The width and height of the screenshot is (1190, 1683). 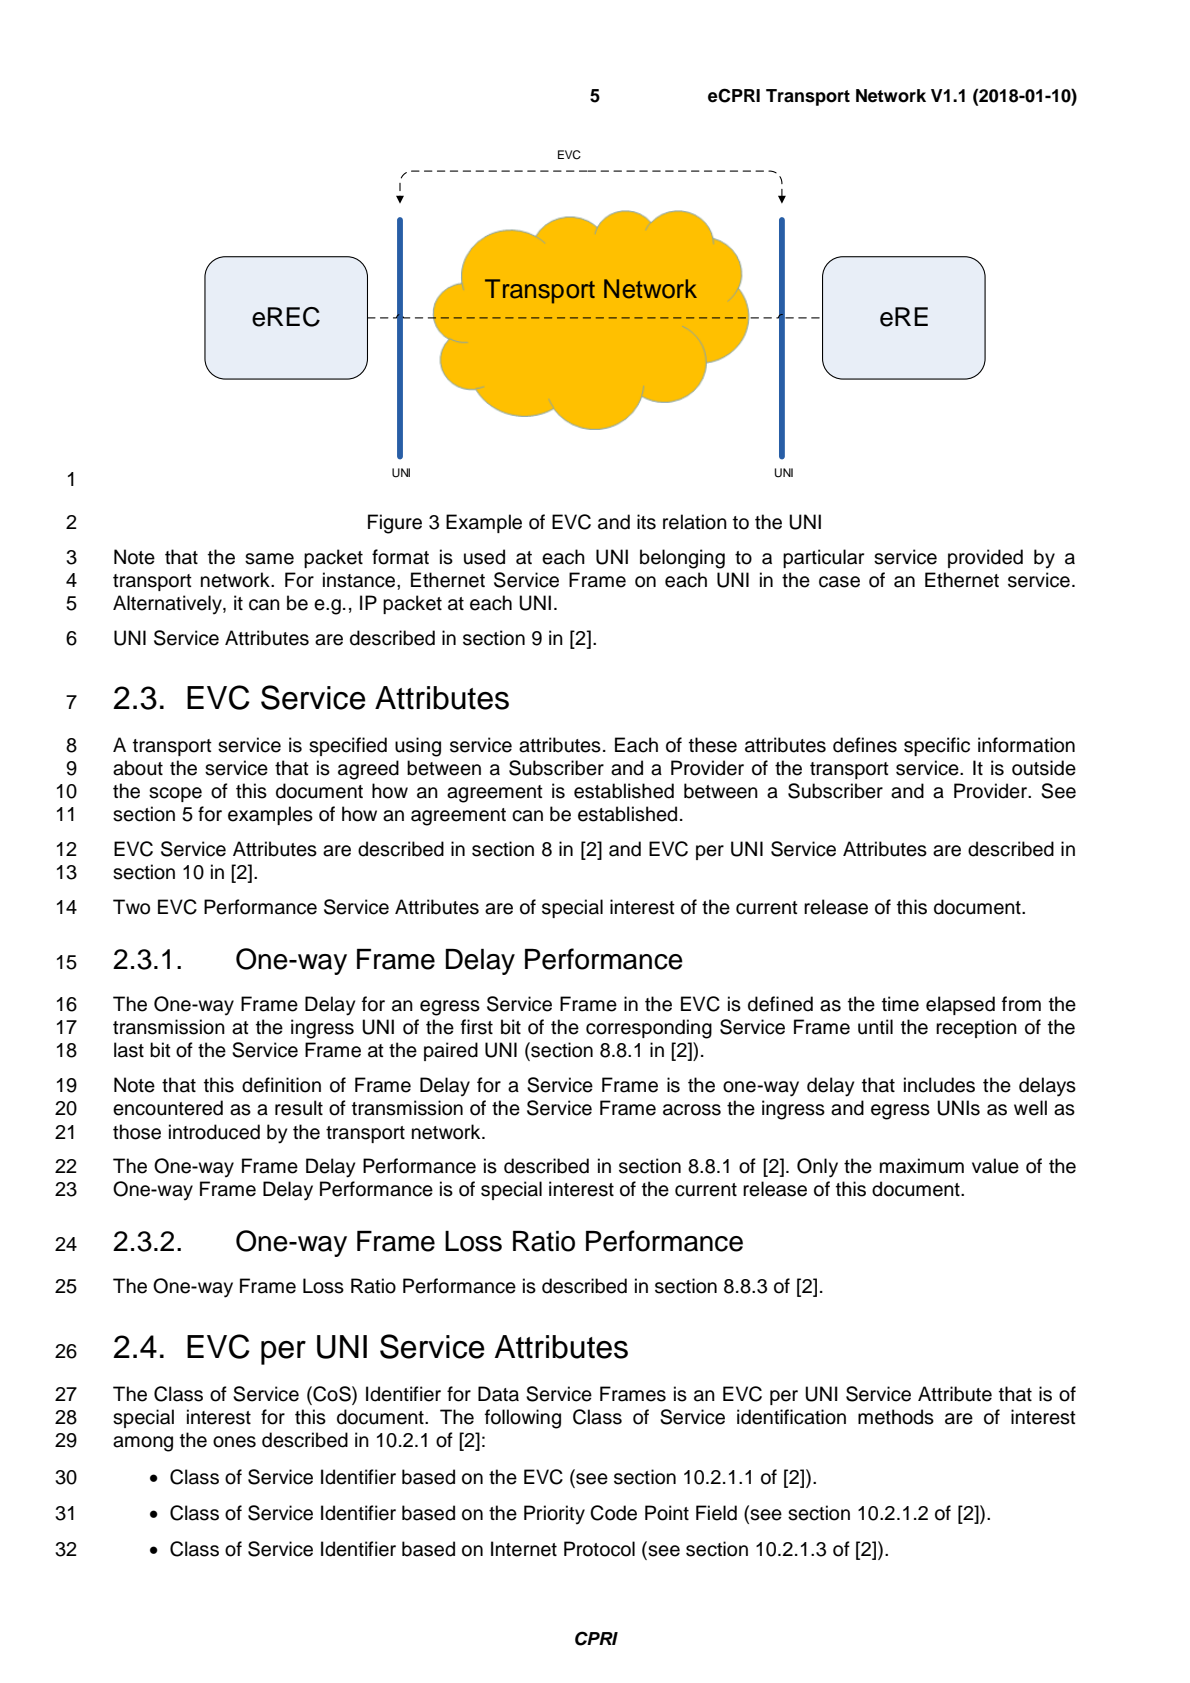 I want to click on methods, so click(x=896, y=1417).
